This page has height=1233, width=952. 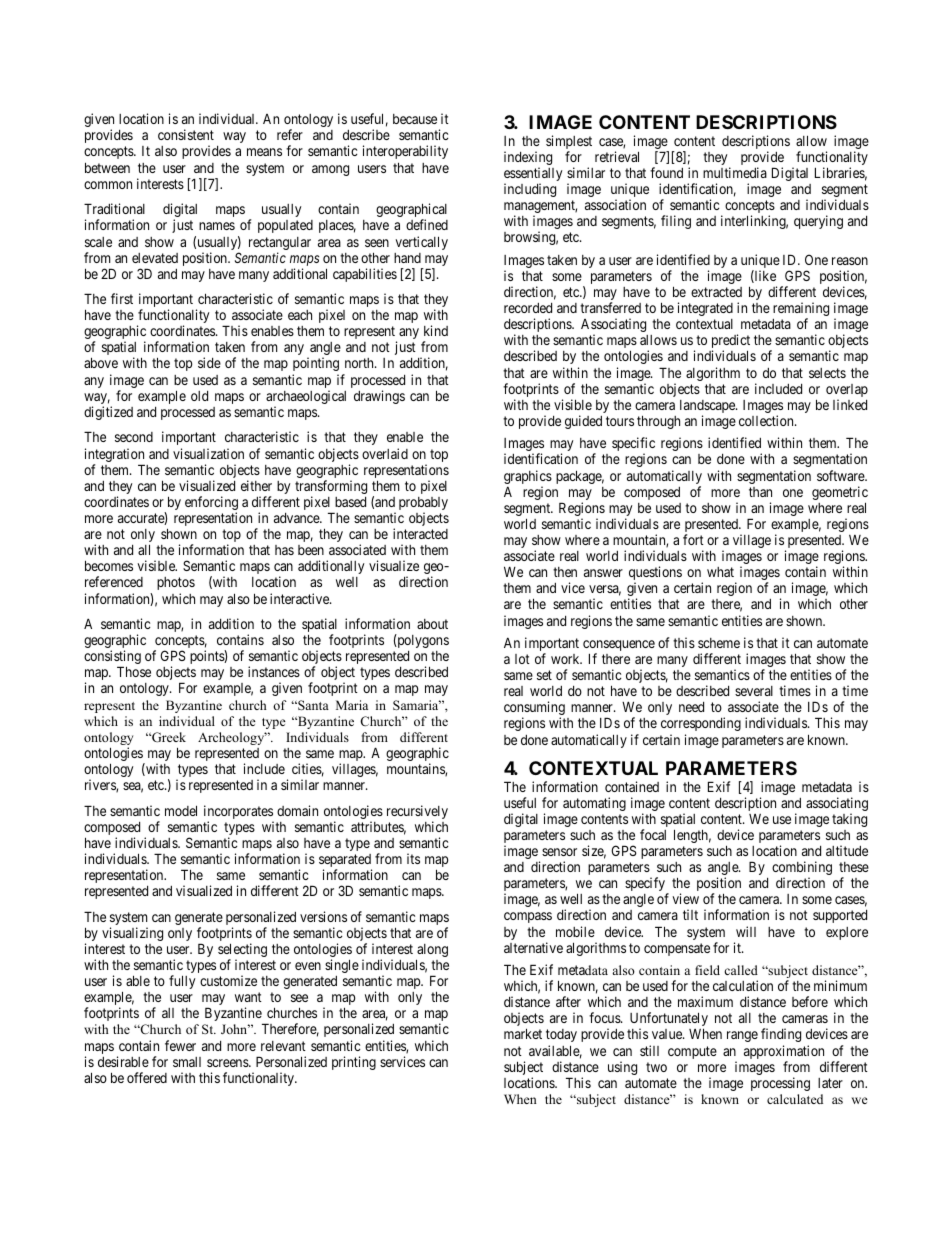 I want to click on processing, so click(x=780, y=1084).
